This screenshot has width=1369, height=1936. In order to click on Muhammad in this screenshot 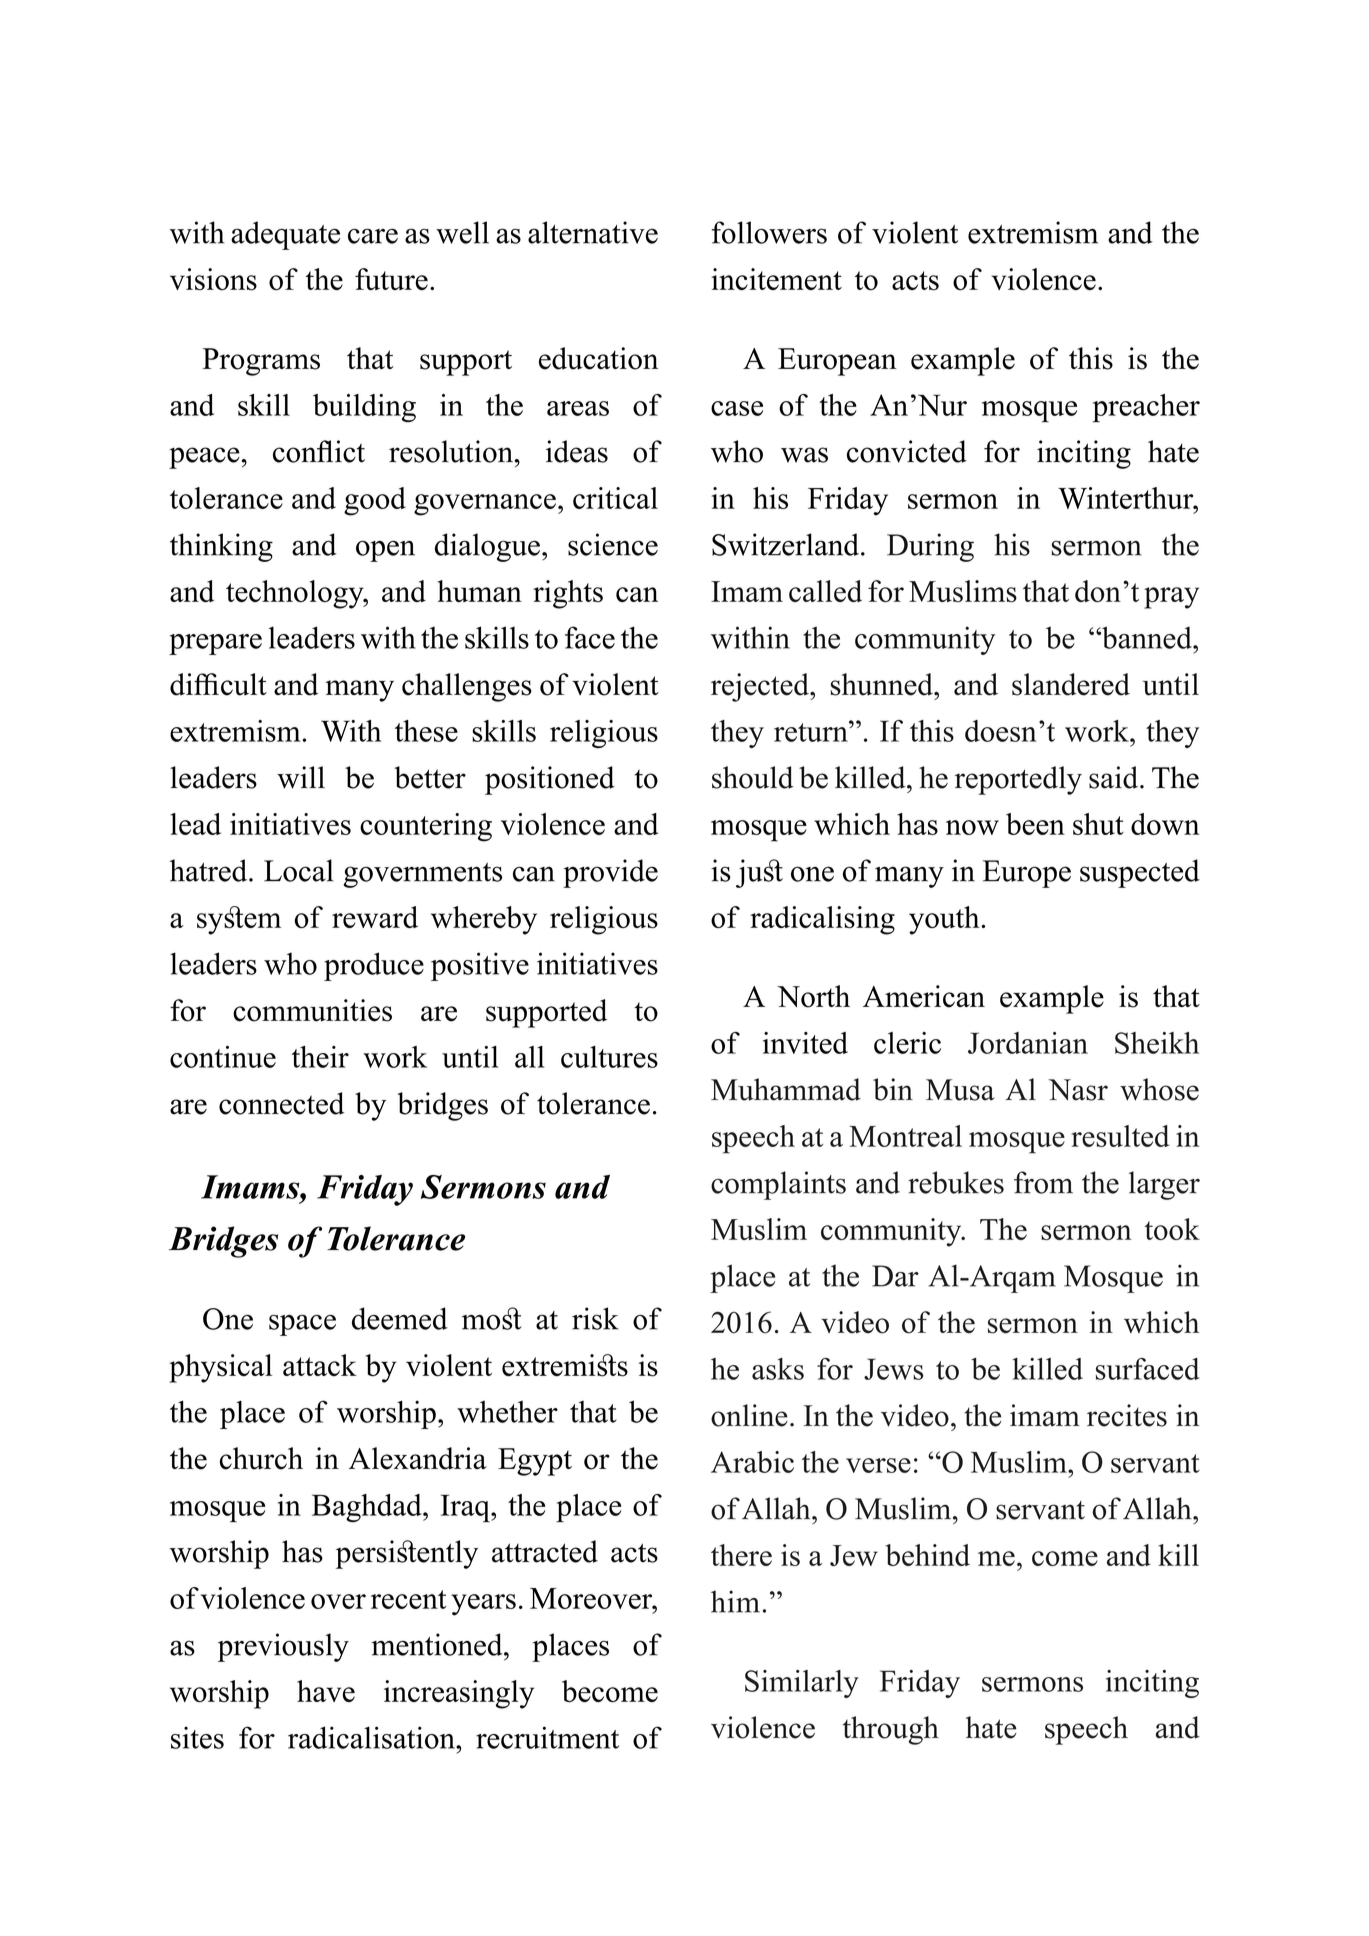, I will do `click(786, 1089)`.
